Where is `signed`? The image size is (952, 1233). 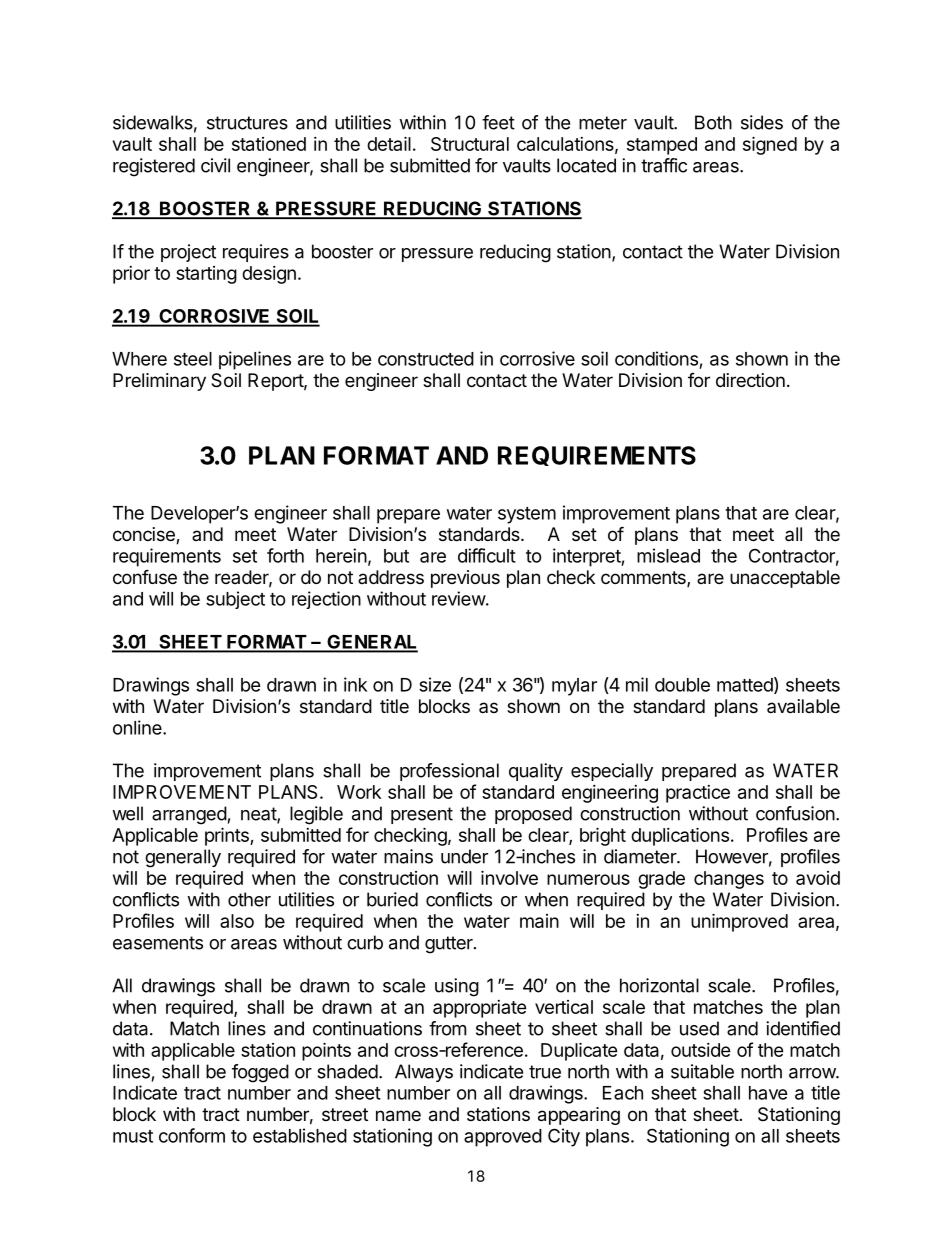
signed is located at coordinates (770, 145).
